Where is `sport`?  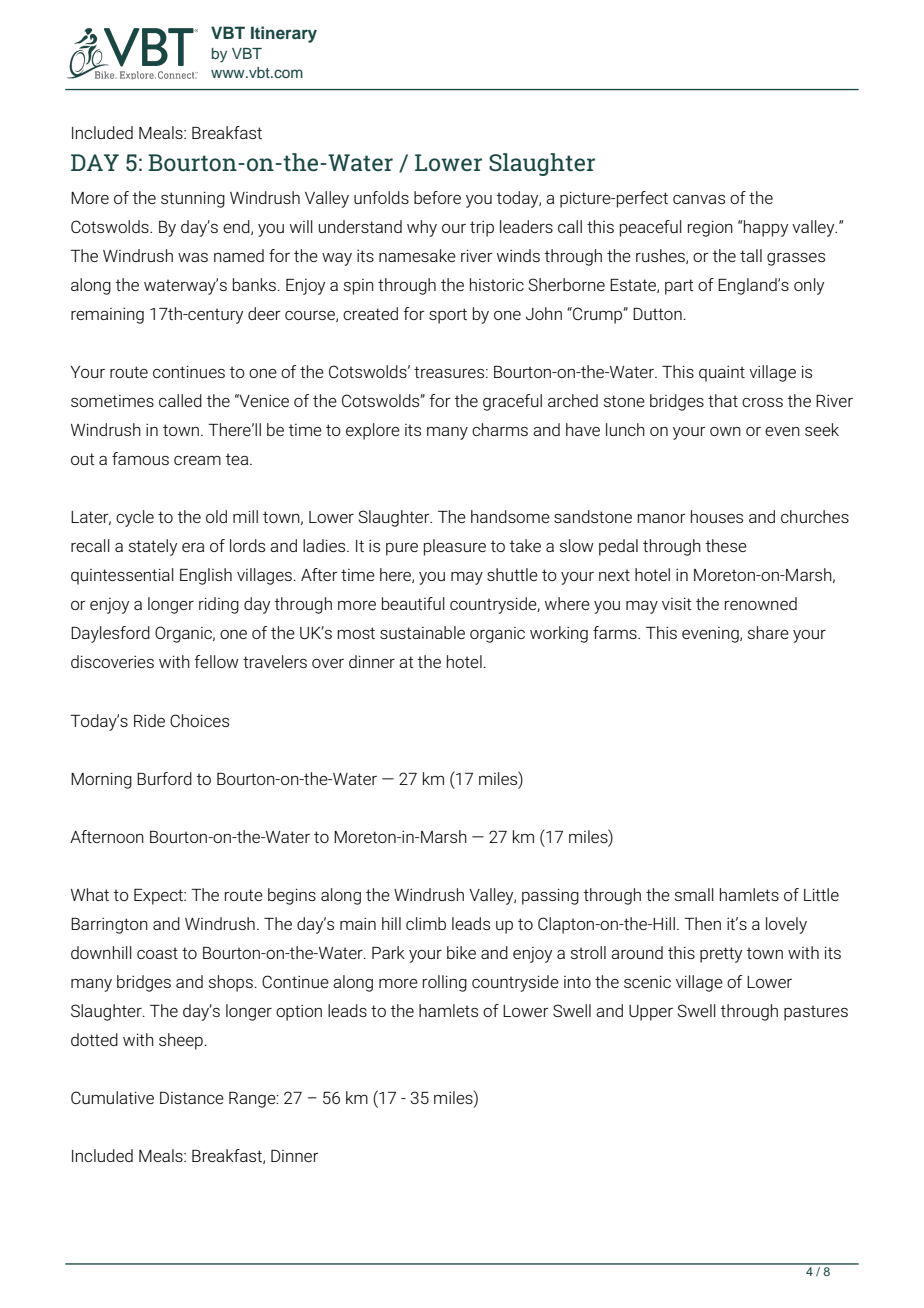
sport is located at coordinates (448, 316).
